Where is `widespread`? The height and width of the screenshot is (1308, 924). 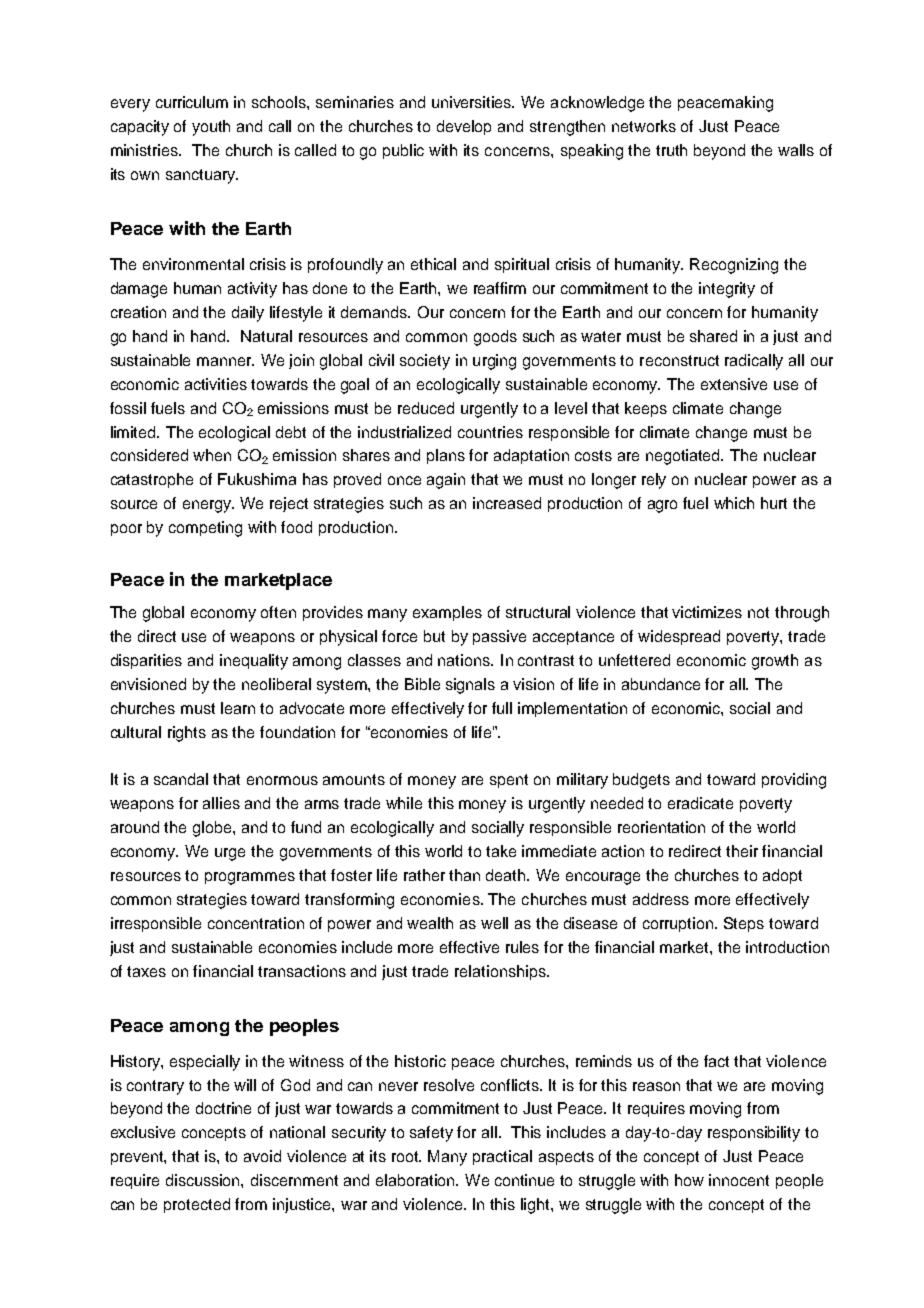 widespread is located at coordinates (679, 637).
